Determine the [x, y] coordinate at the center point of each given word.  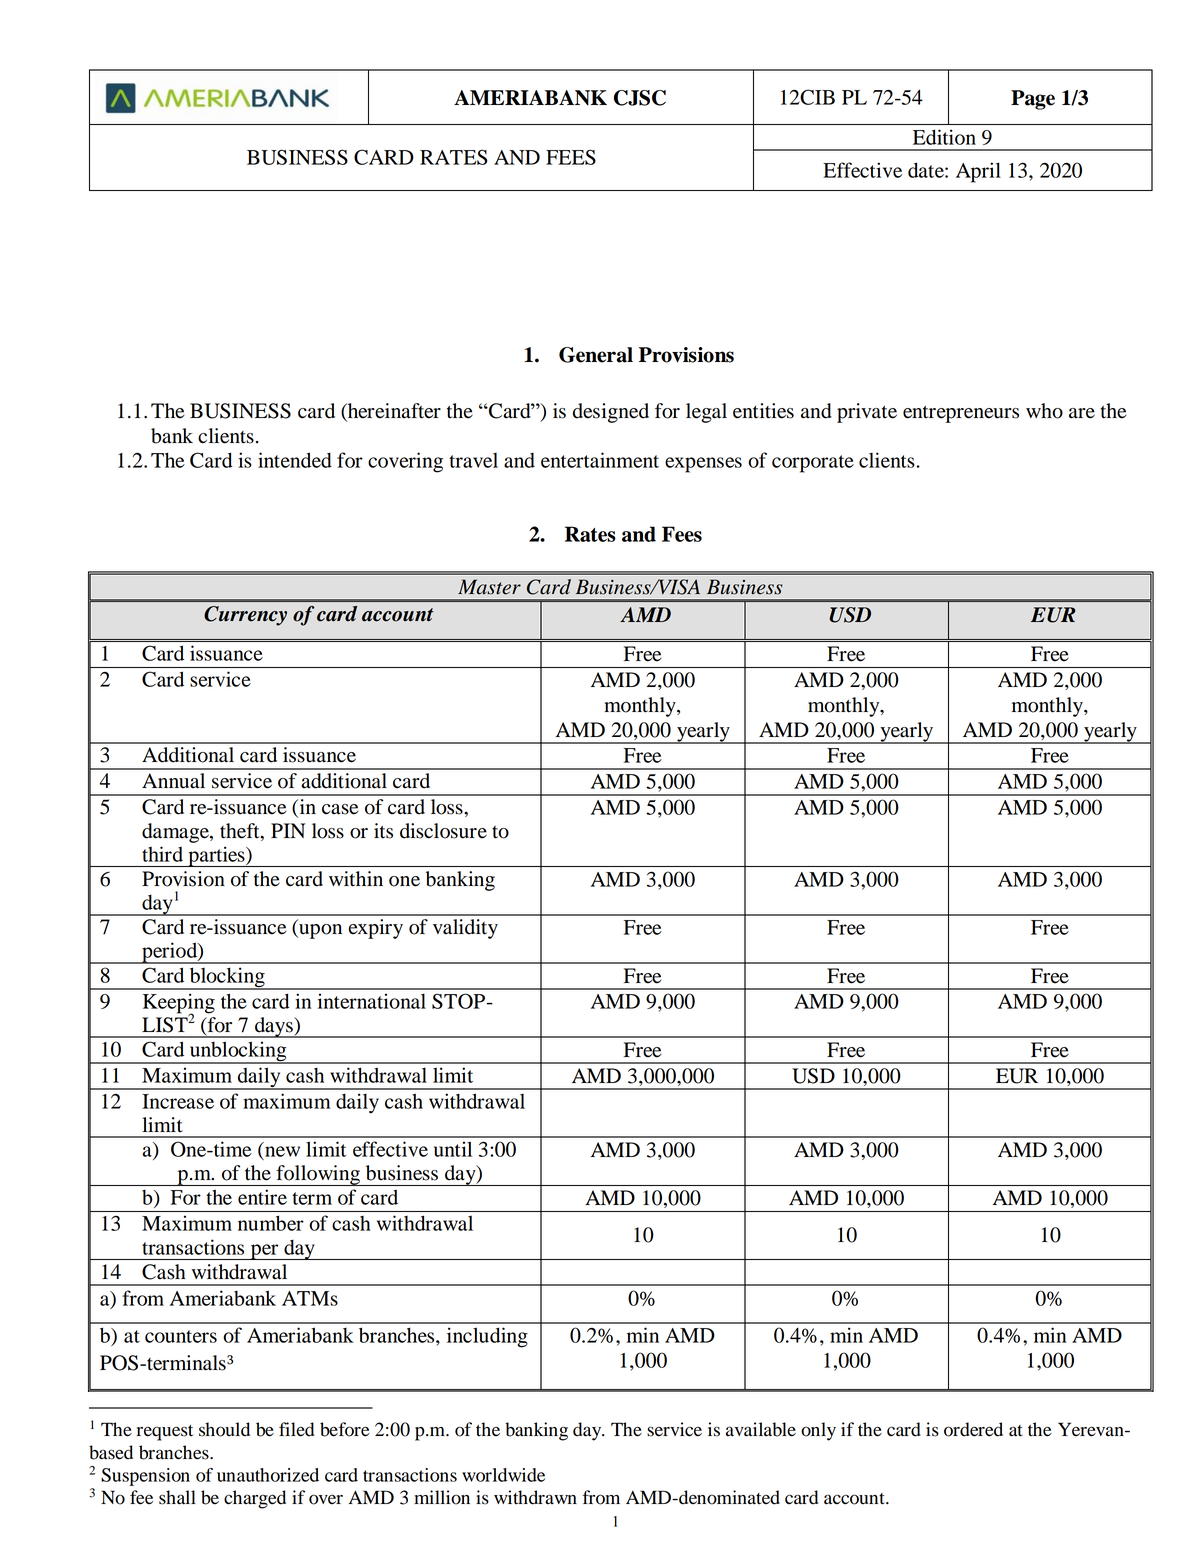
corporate [813, 464]
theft [241, 831]
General [596, 355]
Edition [944, 137]
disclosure [443, 831]
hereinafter [393, 412]
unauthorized [268, 1475]
